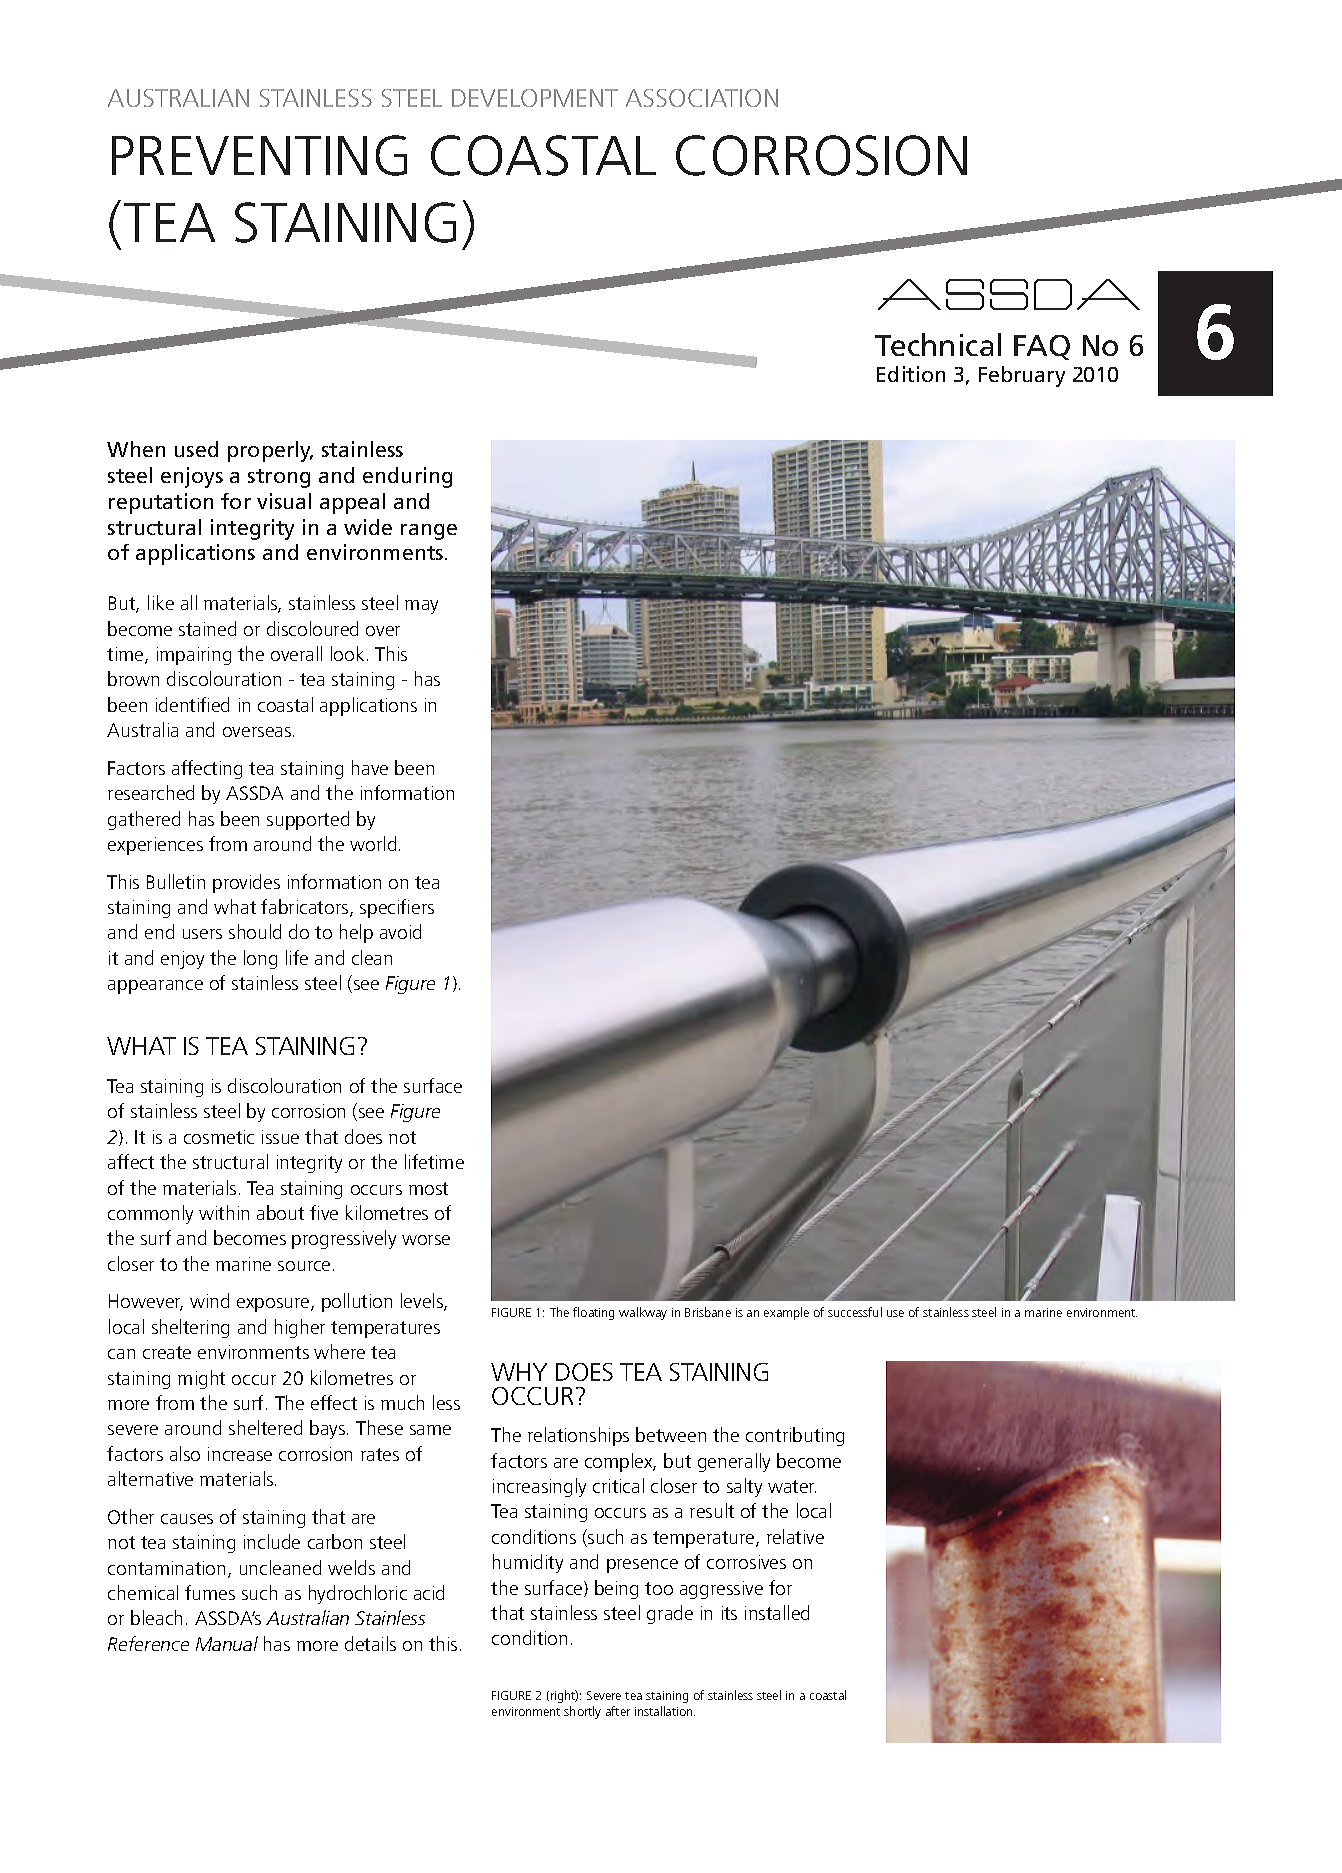  I want to click on Technical, so click(938, 344).
